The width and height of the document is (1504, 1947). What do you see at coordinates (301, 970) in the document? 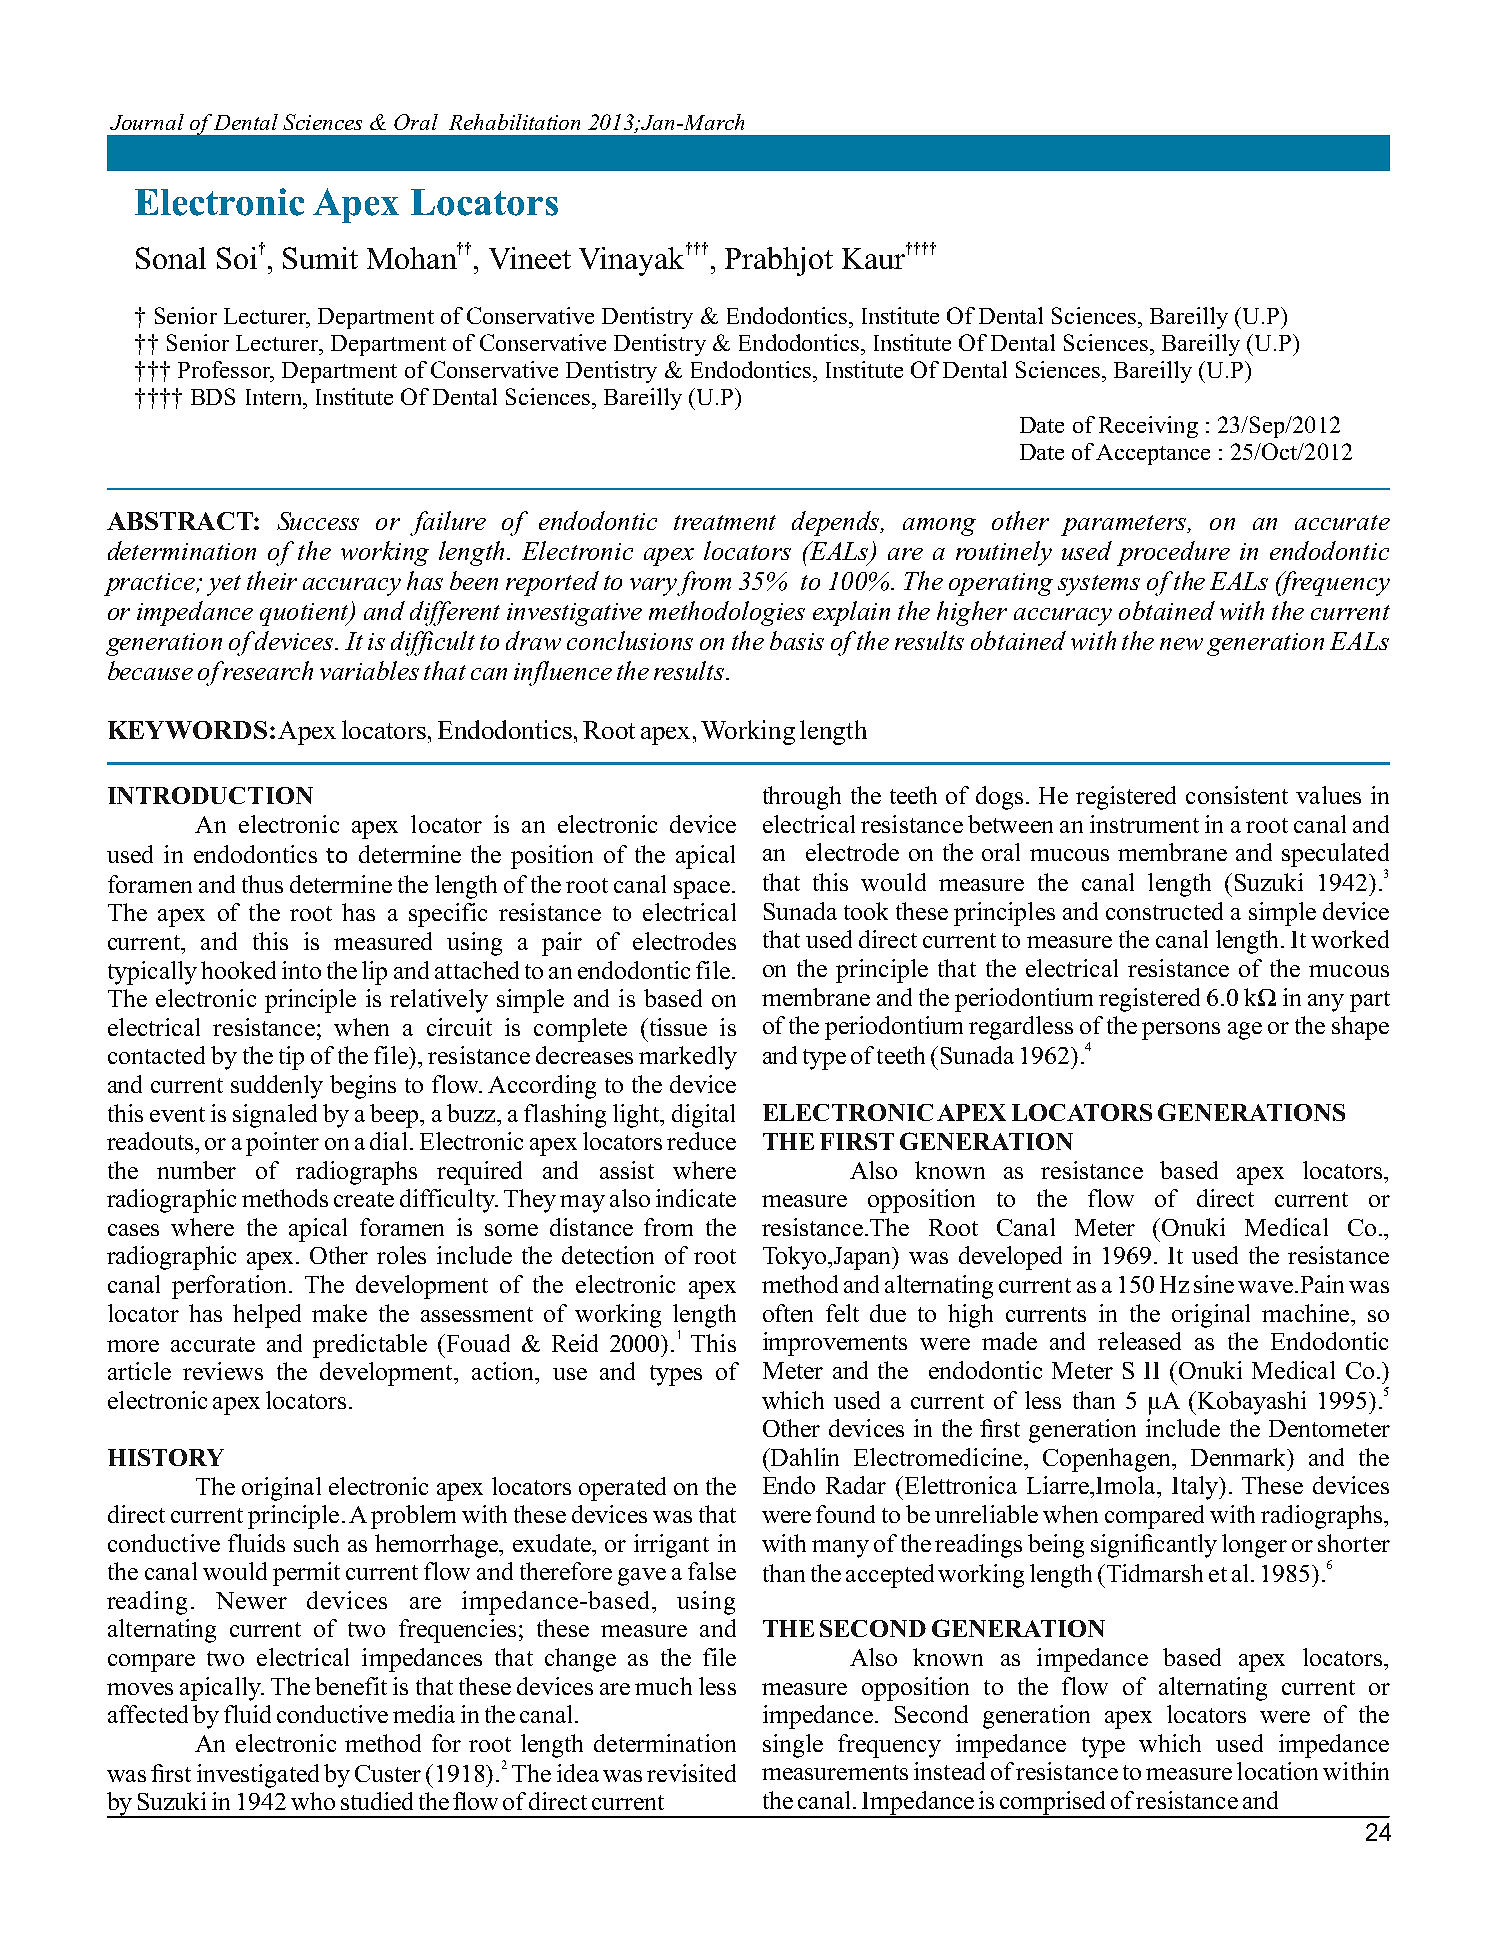
I see `into` at bounding box center [301, 970].
